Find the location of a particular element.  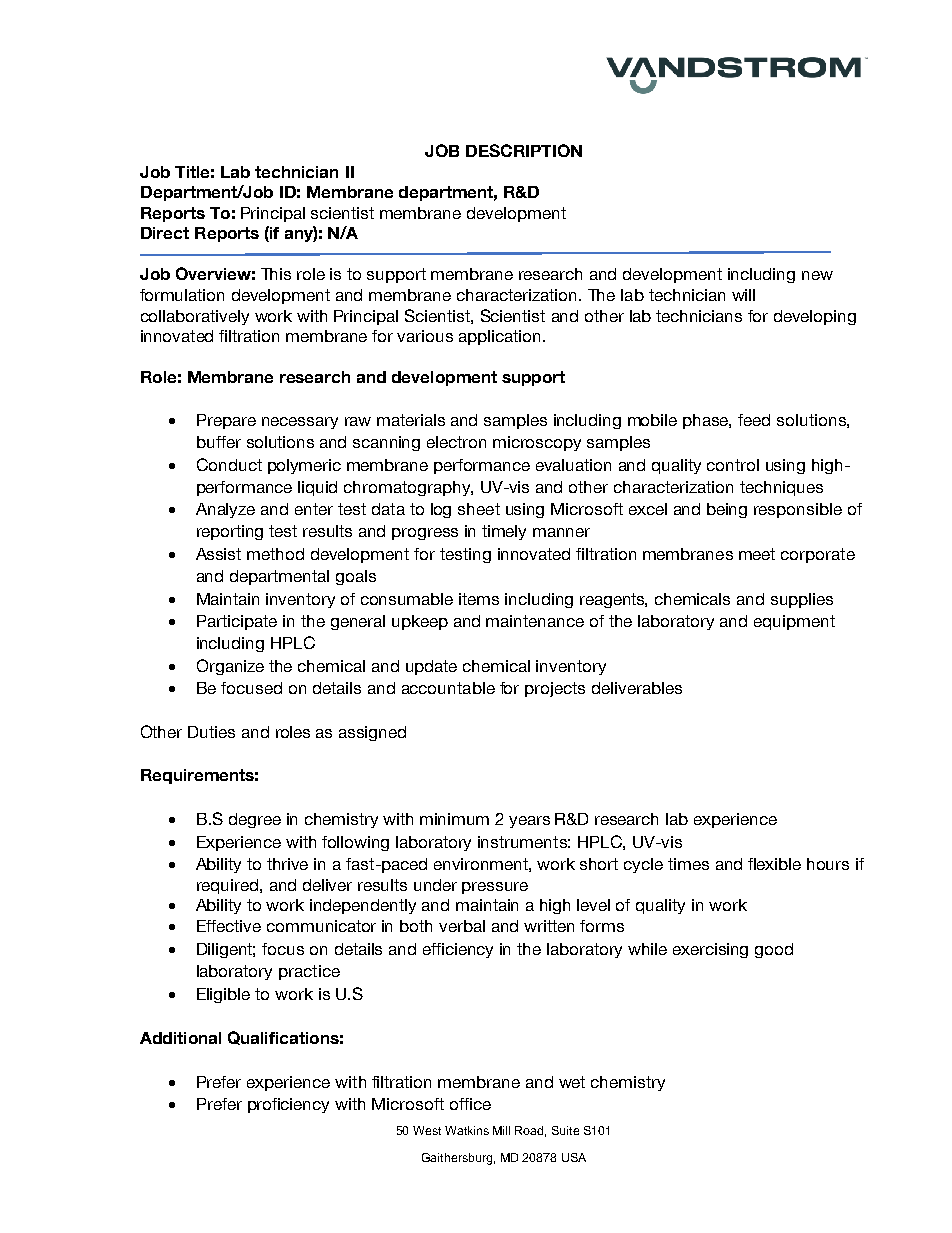

Direct is located at coordinates (165, 233).
